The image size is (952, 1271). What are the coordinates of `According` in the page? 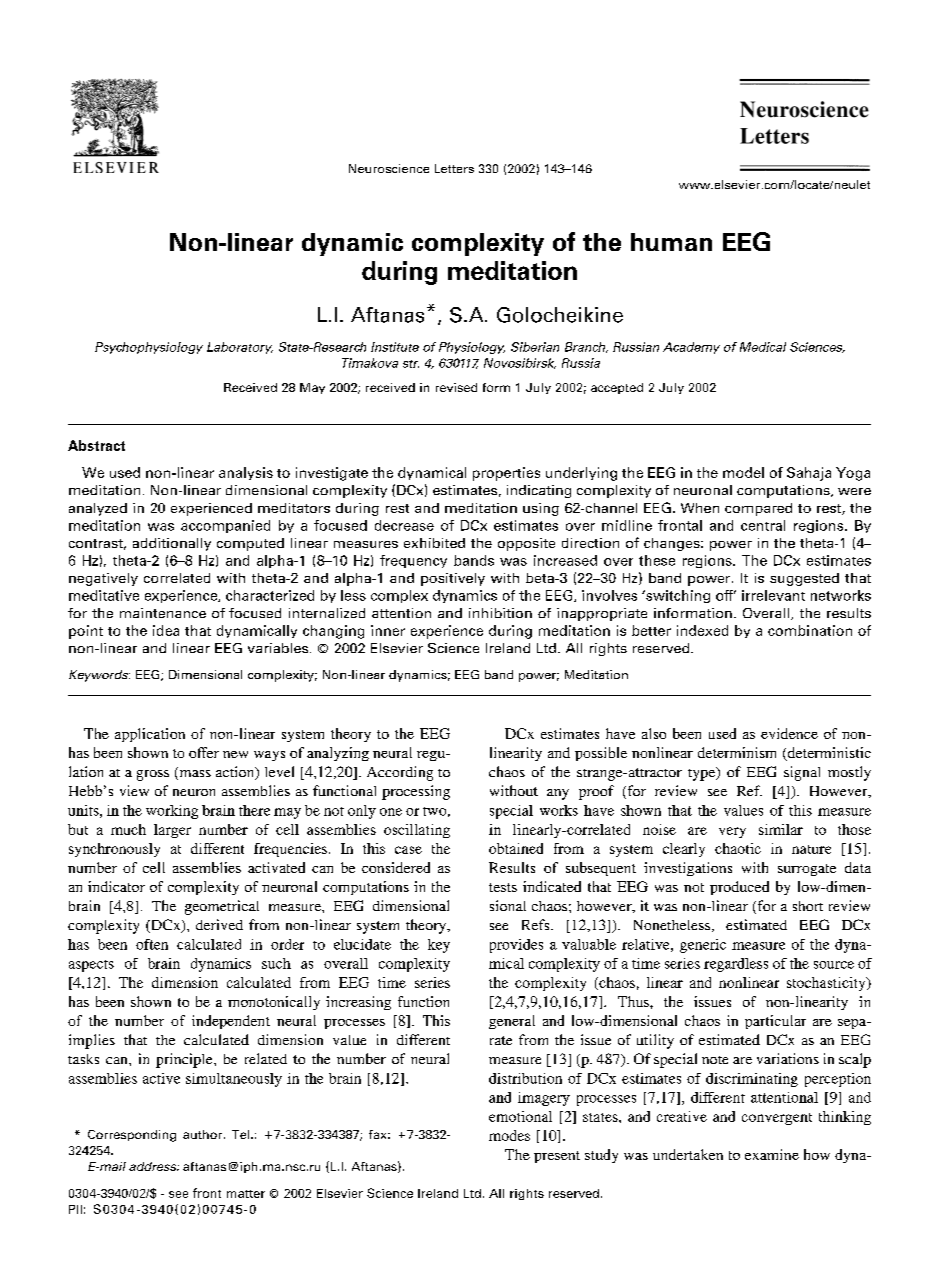 It's located at (400, 773).
